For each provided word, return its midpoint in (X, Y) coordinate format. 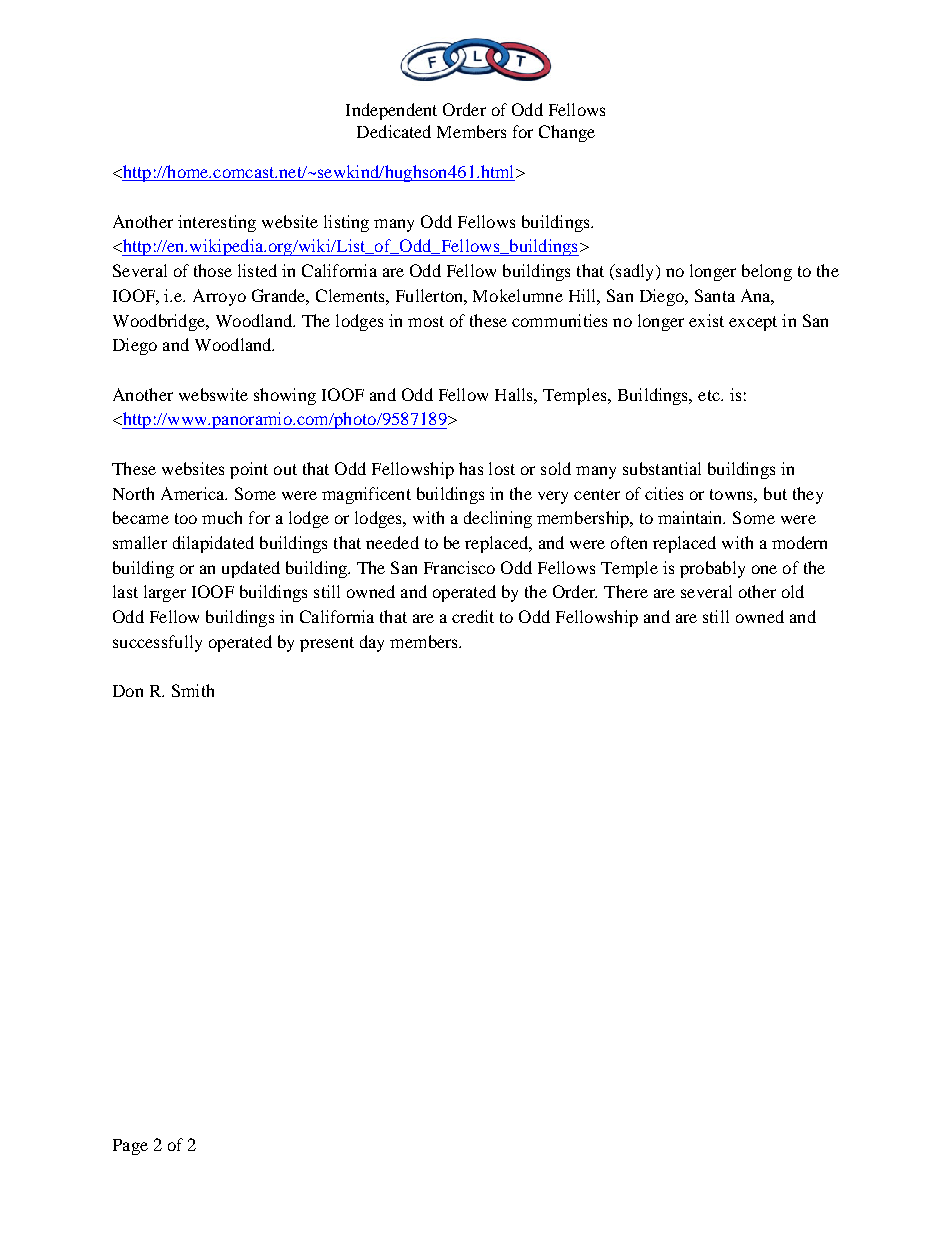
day (372, 643)
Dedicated (394, 131)
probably (712, 569)
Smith (193, 690)
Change (567, 133)
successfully (157, 643)
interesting (217, 223)
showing (285, 396)
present (327, 644)
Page (130, 1147)
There (626, 591)
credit (473, 616)
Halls (515, 394)
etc (710, 395)
